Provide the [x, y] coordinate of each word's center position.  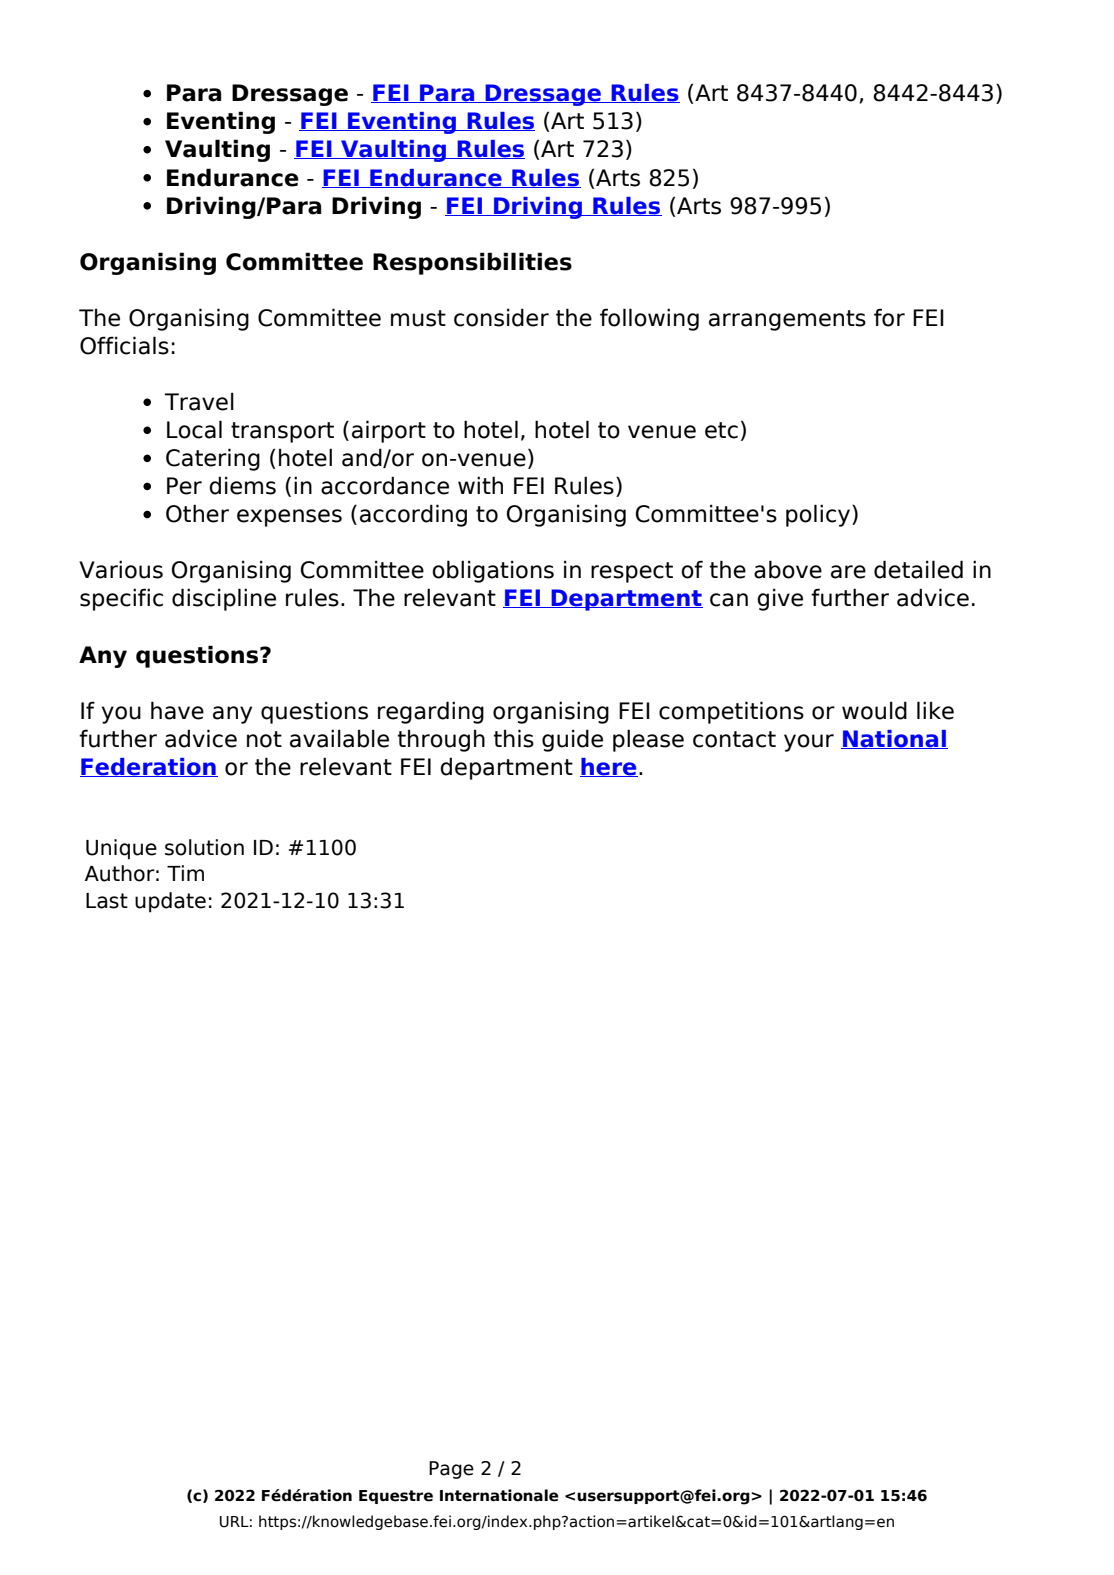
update [170, 902]
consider [501, 317]
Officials [124, 345]
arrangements [787, 320]
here [609, 767]
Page [451, 1470]
